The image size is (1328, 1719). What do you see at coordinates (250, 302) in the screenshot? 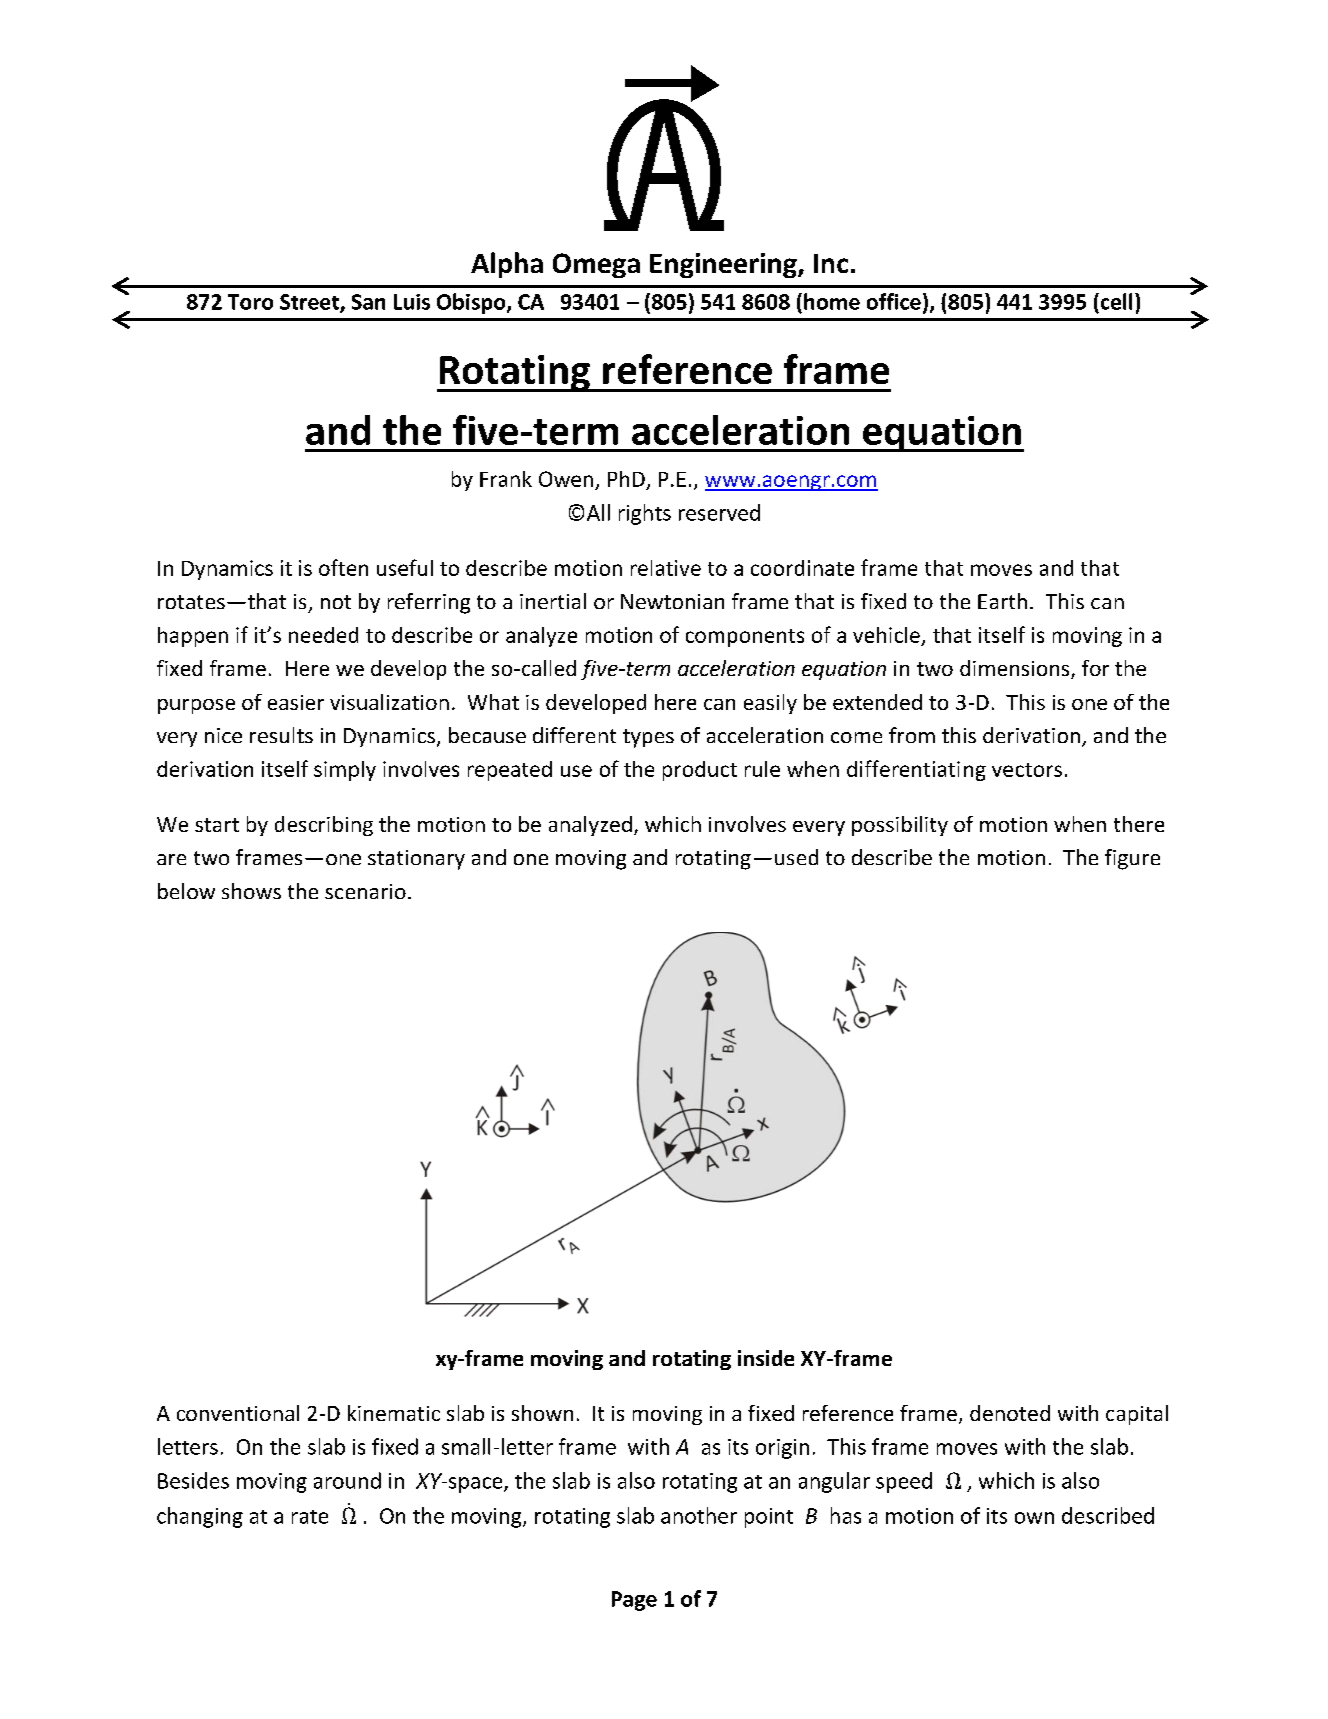
I see `Toro` at bounding box center [250, 302].
